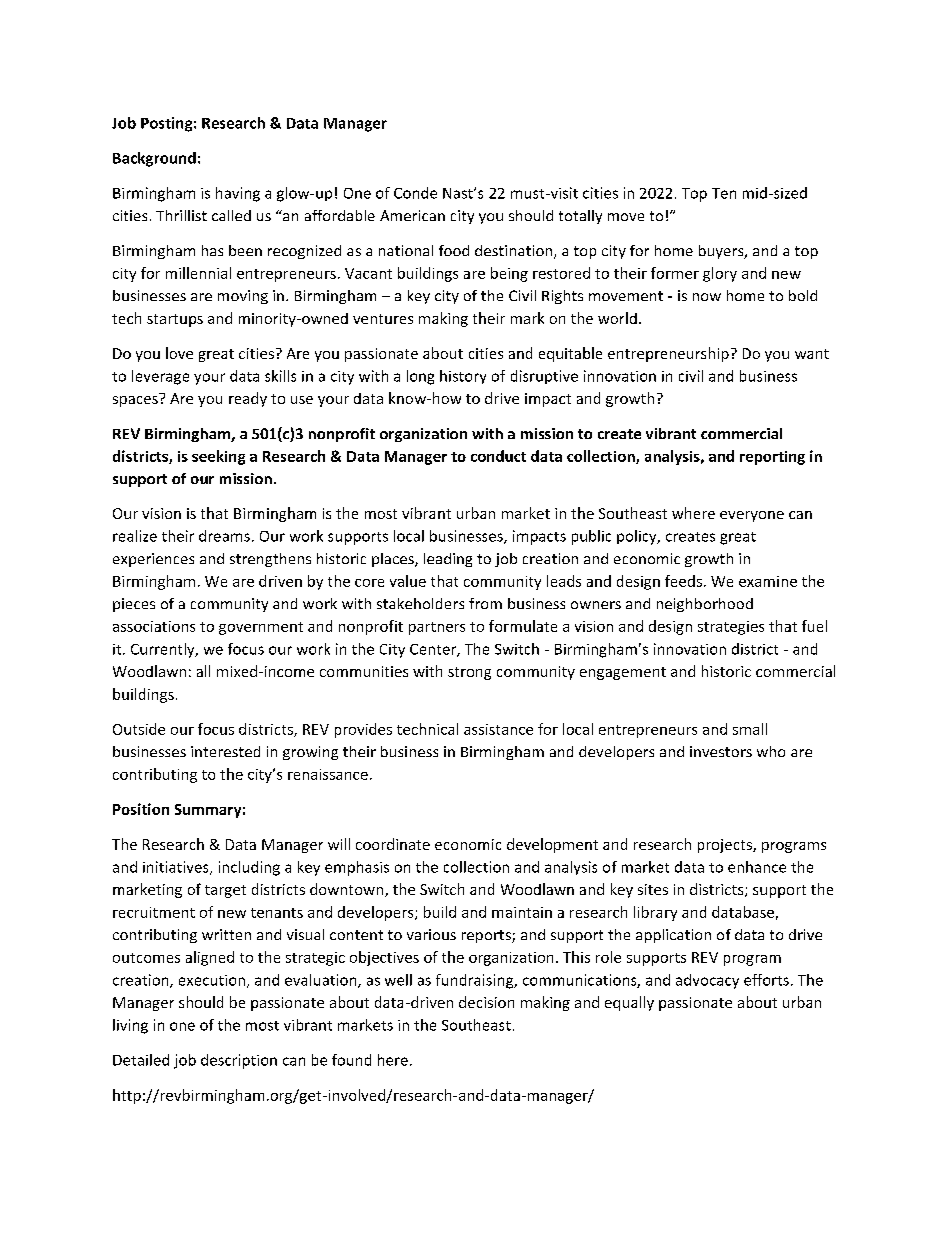 The image size is (952, 1233). What do you see at coordinates (261, 628) in the screenshot?
I see `government` at bounding box center [261, 628].
